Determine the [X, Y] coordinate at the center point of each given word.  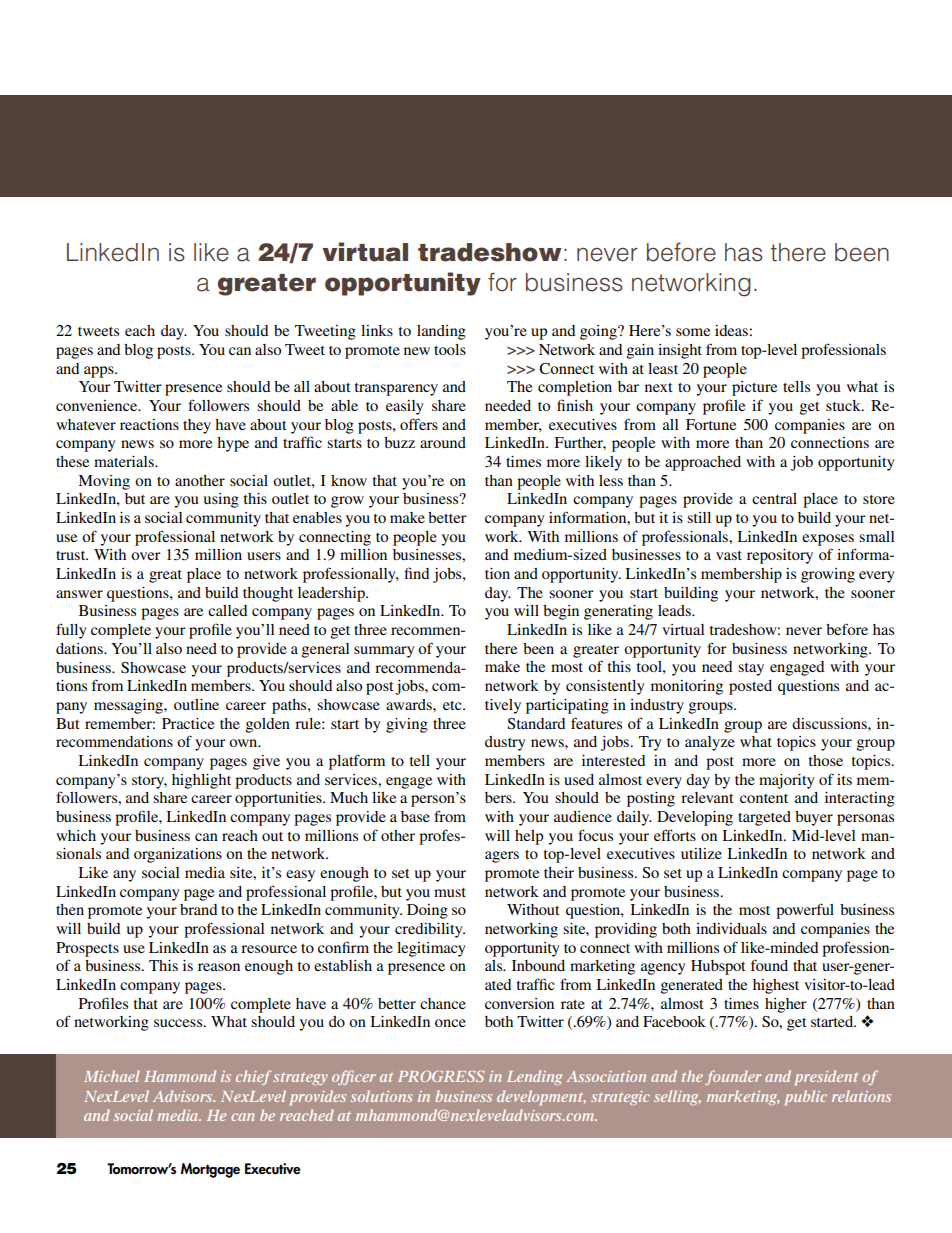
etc [453, 705]
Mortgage [210, 1170]
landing [441, 332]
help [529, 837]
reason [219, 967]
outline [196, 704]
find [416, 573]
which [76, 835]
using [221, 500]
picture [754, 388]
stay [751, 669]
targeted [764, 818]
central [774, 498]
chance [443, 1003]
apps [100, 372]
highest [776, 986]
